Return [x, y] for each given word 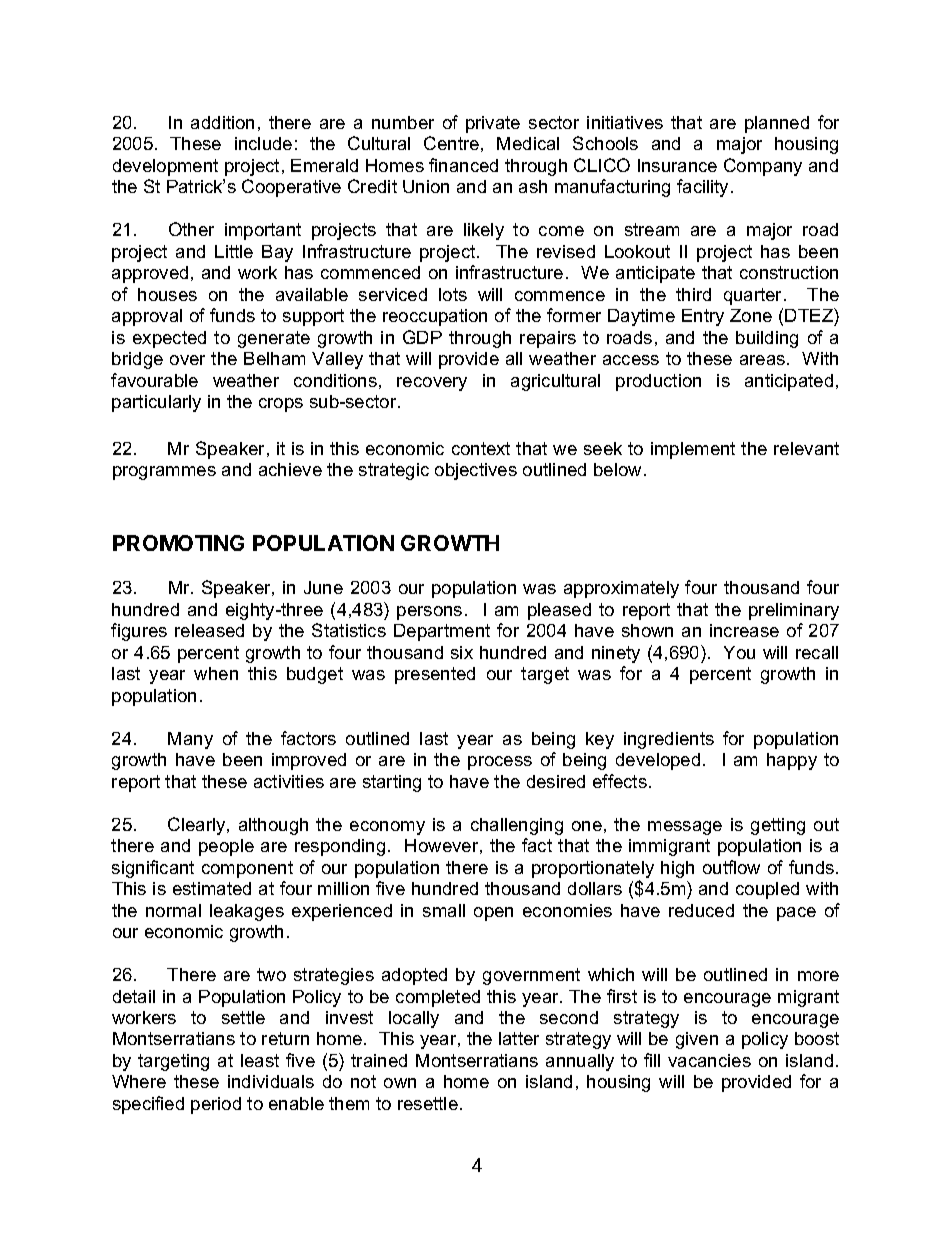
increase [744, 630]
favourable [154, 380]
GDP [422, 337]
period [216, 1105]
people [226, 847]
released [209, 630]
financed [463, 165]
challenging [517, 826]
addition [222, 122]
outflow [731, 867]
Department [442, 632]
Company [763, 167]
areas [762, 360]
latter [519, 1038]
